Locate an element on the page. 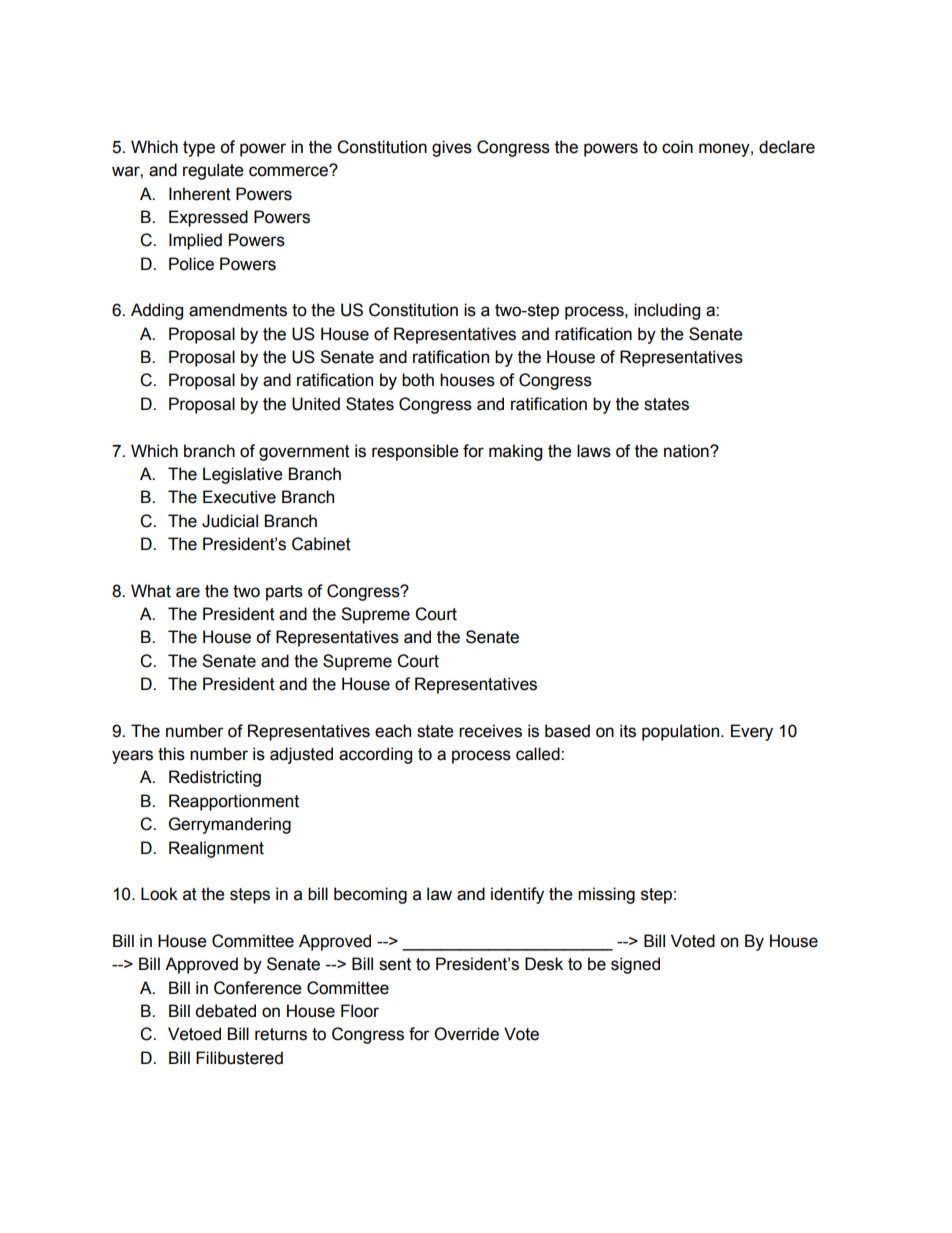 The height and width of the image is (1233, 952). gives is located at coordinates (452, 148).
